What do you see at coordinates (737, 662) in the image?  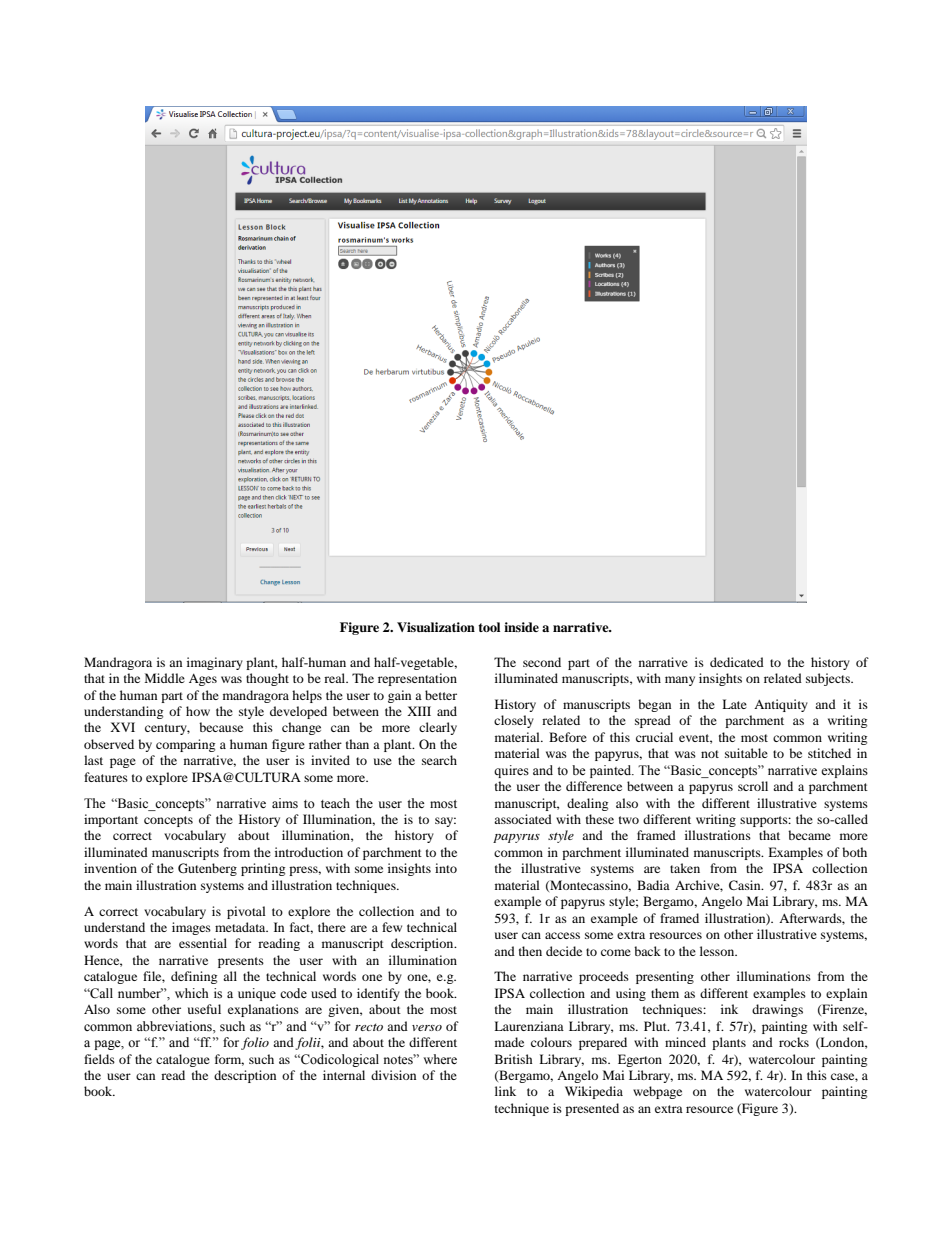 I see `dedicated` at bounding box center [737, 662].
